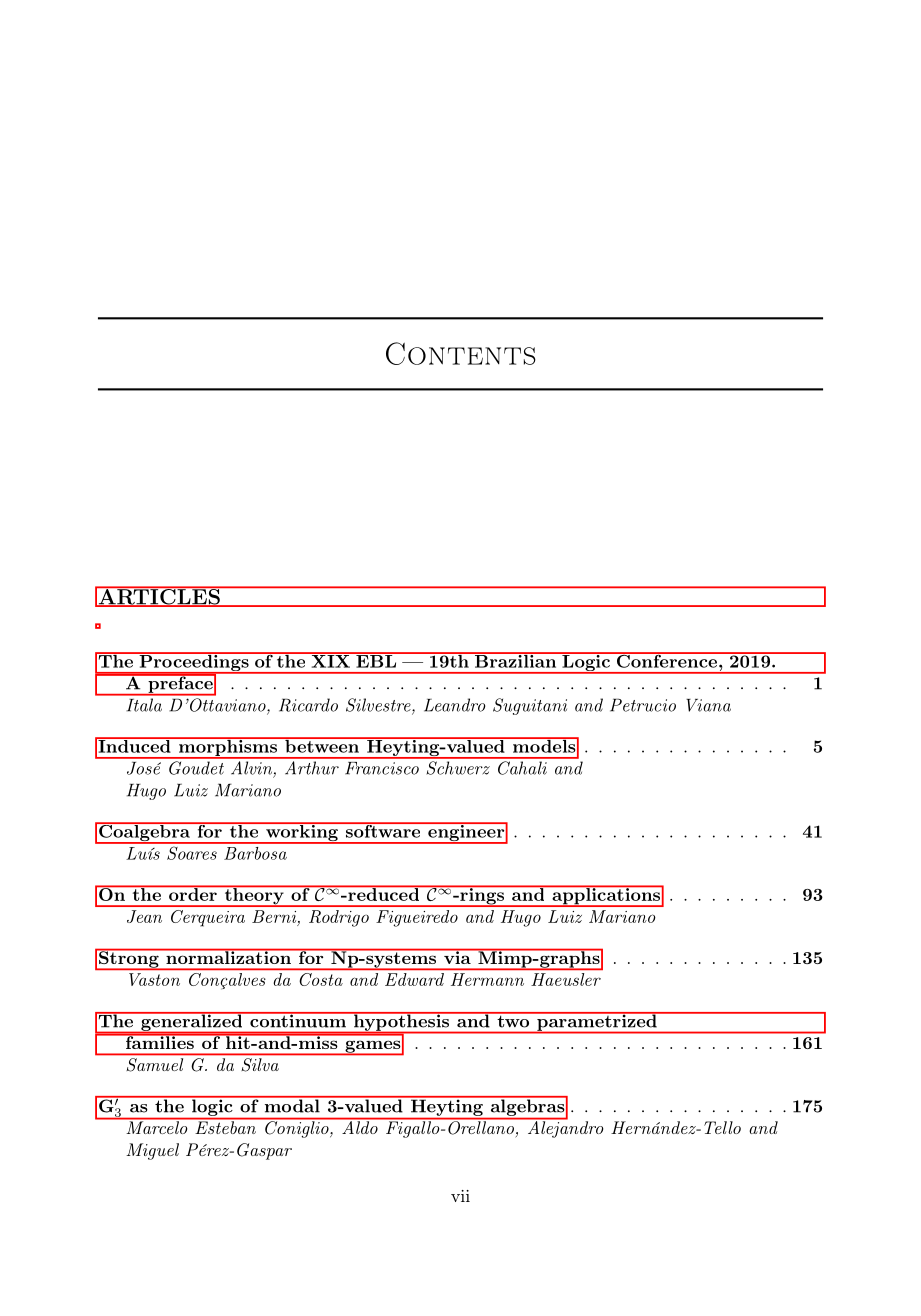 The height and width of the document is (1316, 921). Describe the element at coordinates (193, 893) in the document. I see `order` at that location.
